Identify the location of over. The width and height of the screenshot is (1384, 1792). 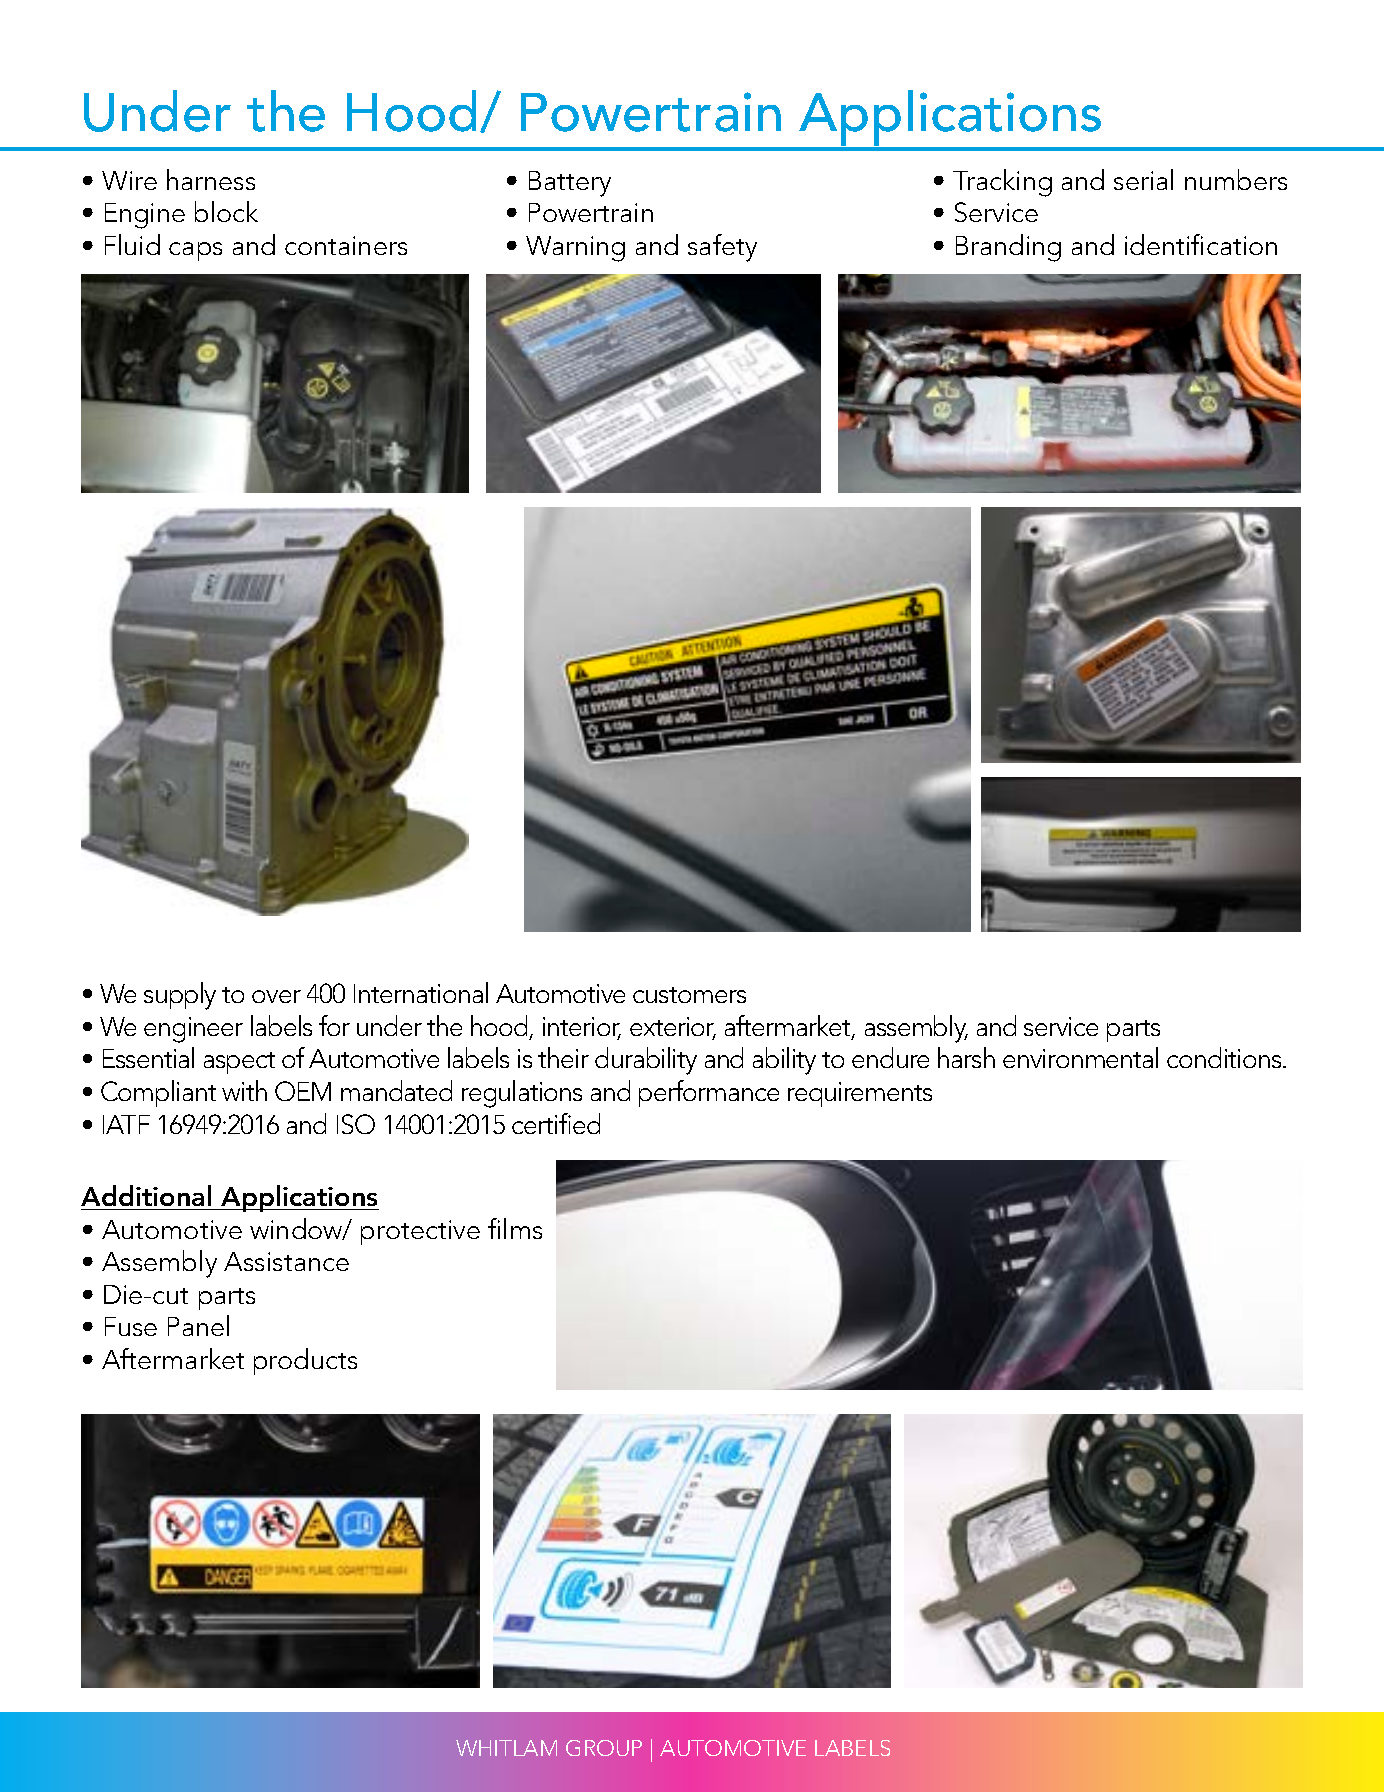
(276, 996).
